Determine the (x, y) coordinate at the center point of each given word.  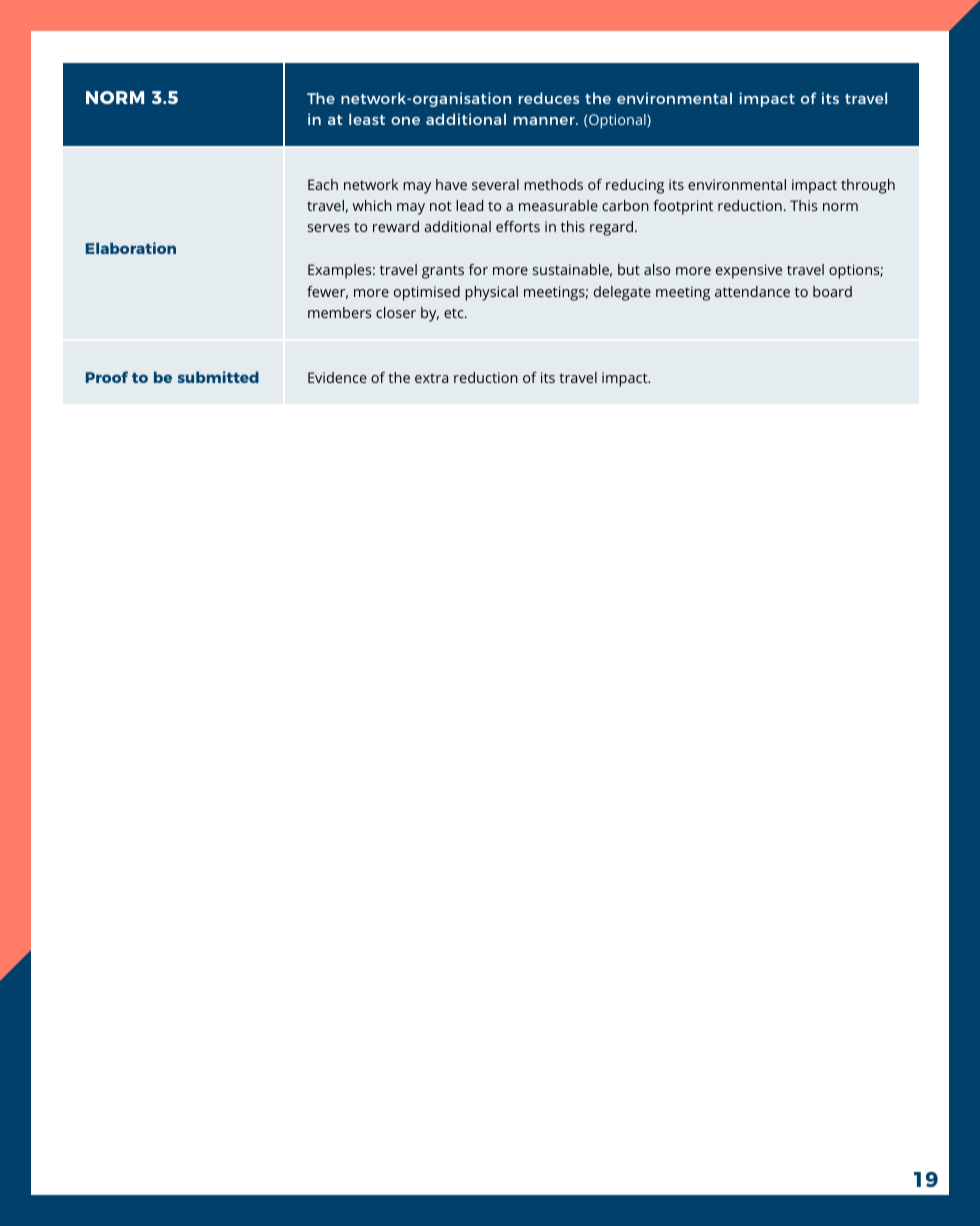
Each (323, 184)
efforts (518, 226)
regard (611, 228)
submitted (218, 377)
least (367, 119)
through (868, 186)
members (339, 312)
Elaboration (131, 248)
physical (491, 293)
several (495, 184)
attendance (752, 291)
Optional (618, 121)
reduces (549, 98)
